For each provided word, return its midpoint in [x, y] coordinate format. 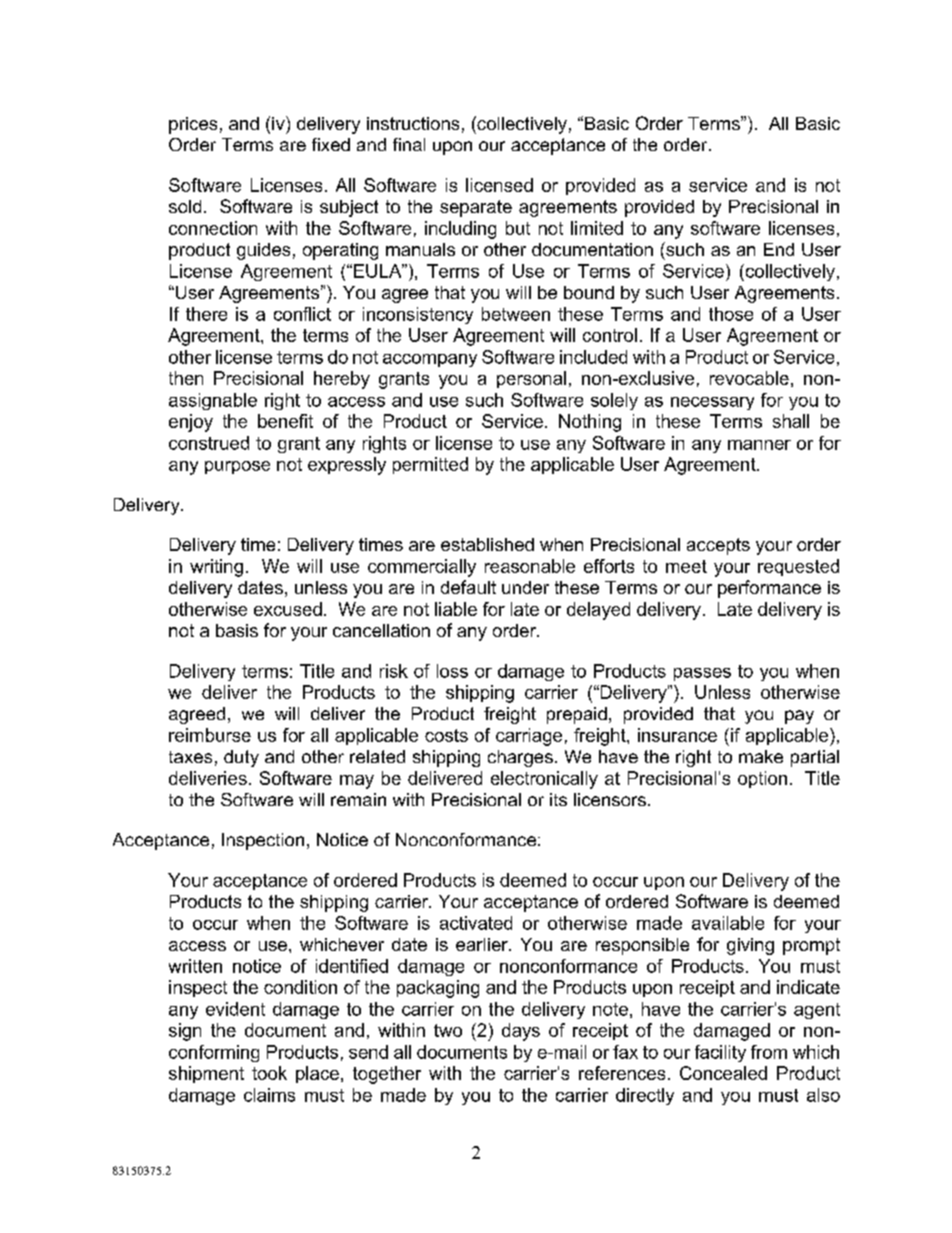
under [525, 587]
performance [769, 589]
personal [531, 379]
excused [288, 609]
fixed [331, 144]
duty [241, 758]
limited [597, 228]
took [269, 1073]
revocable [749, 378]
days [521, 1032]
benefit [285, 421]
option [762, 779]
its [558, 799]
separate [476, 208]
